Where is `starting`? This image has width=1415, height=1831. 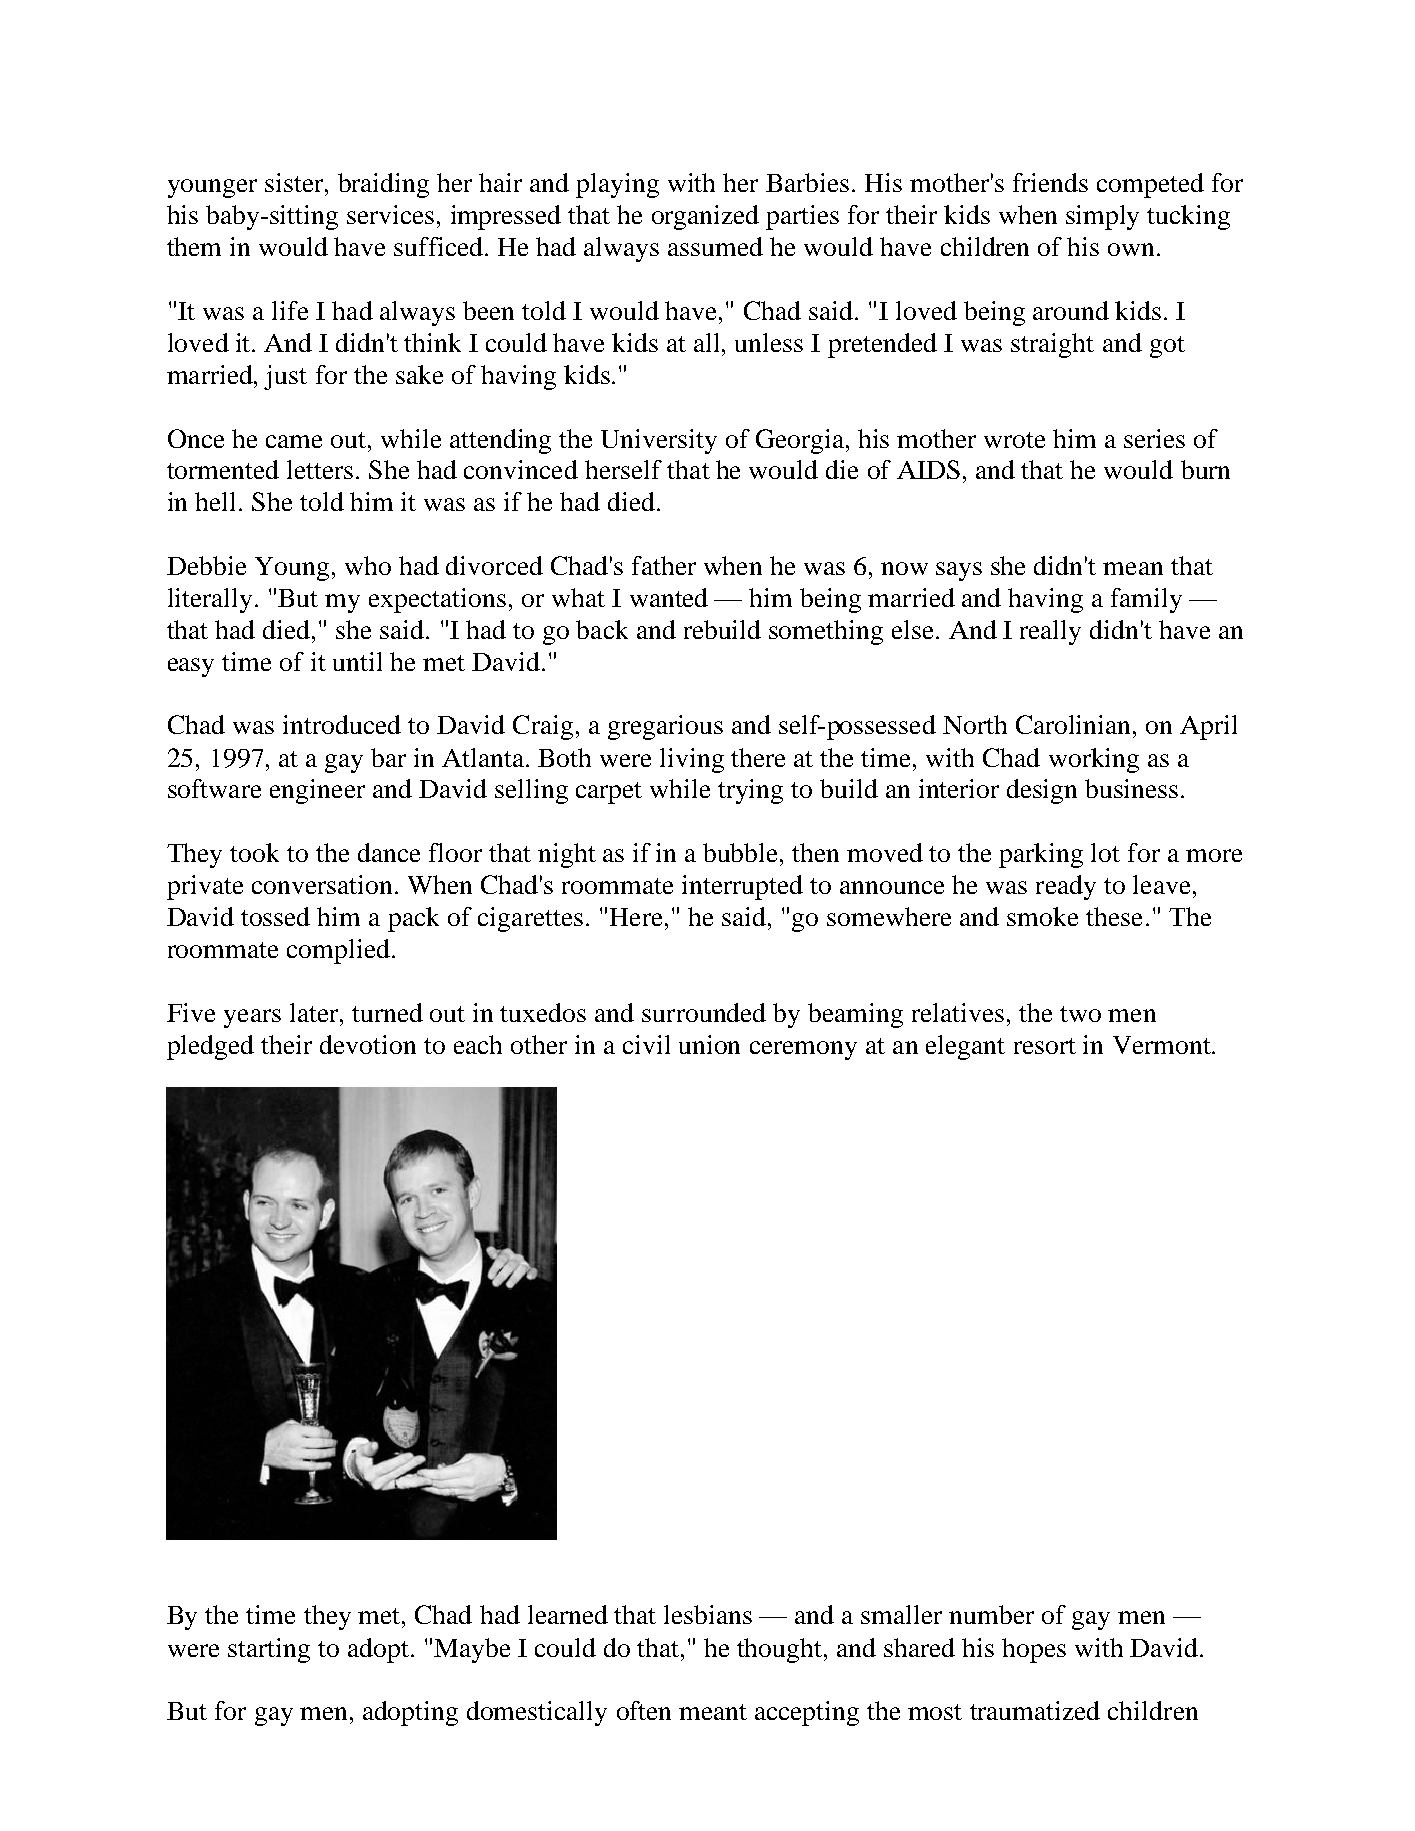
starting is located at coordinates (269, 1650).
